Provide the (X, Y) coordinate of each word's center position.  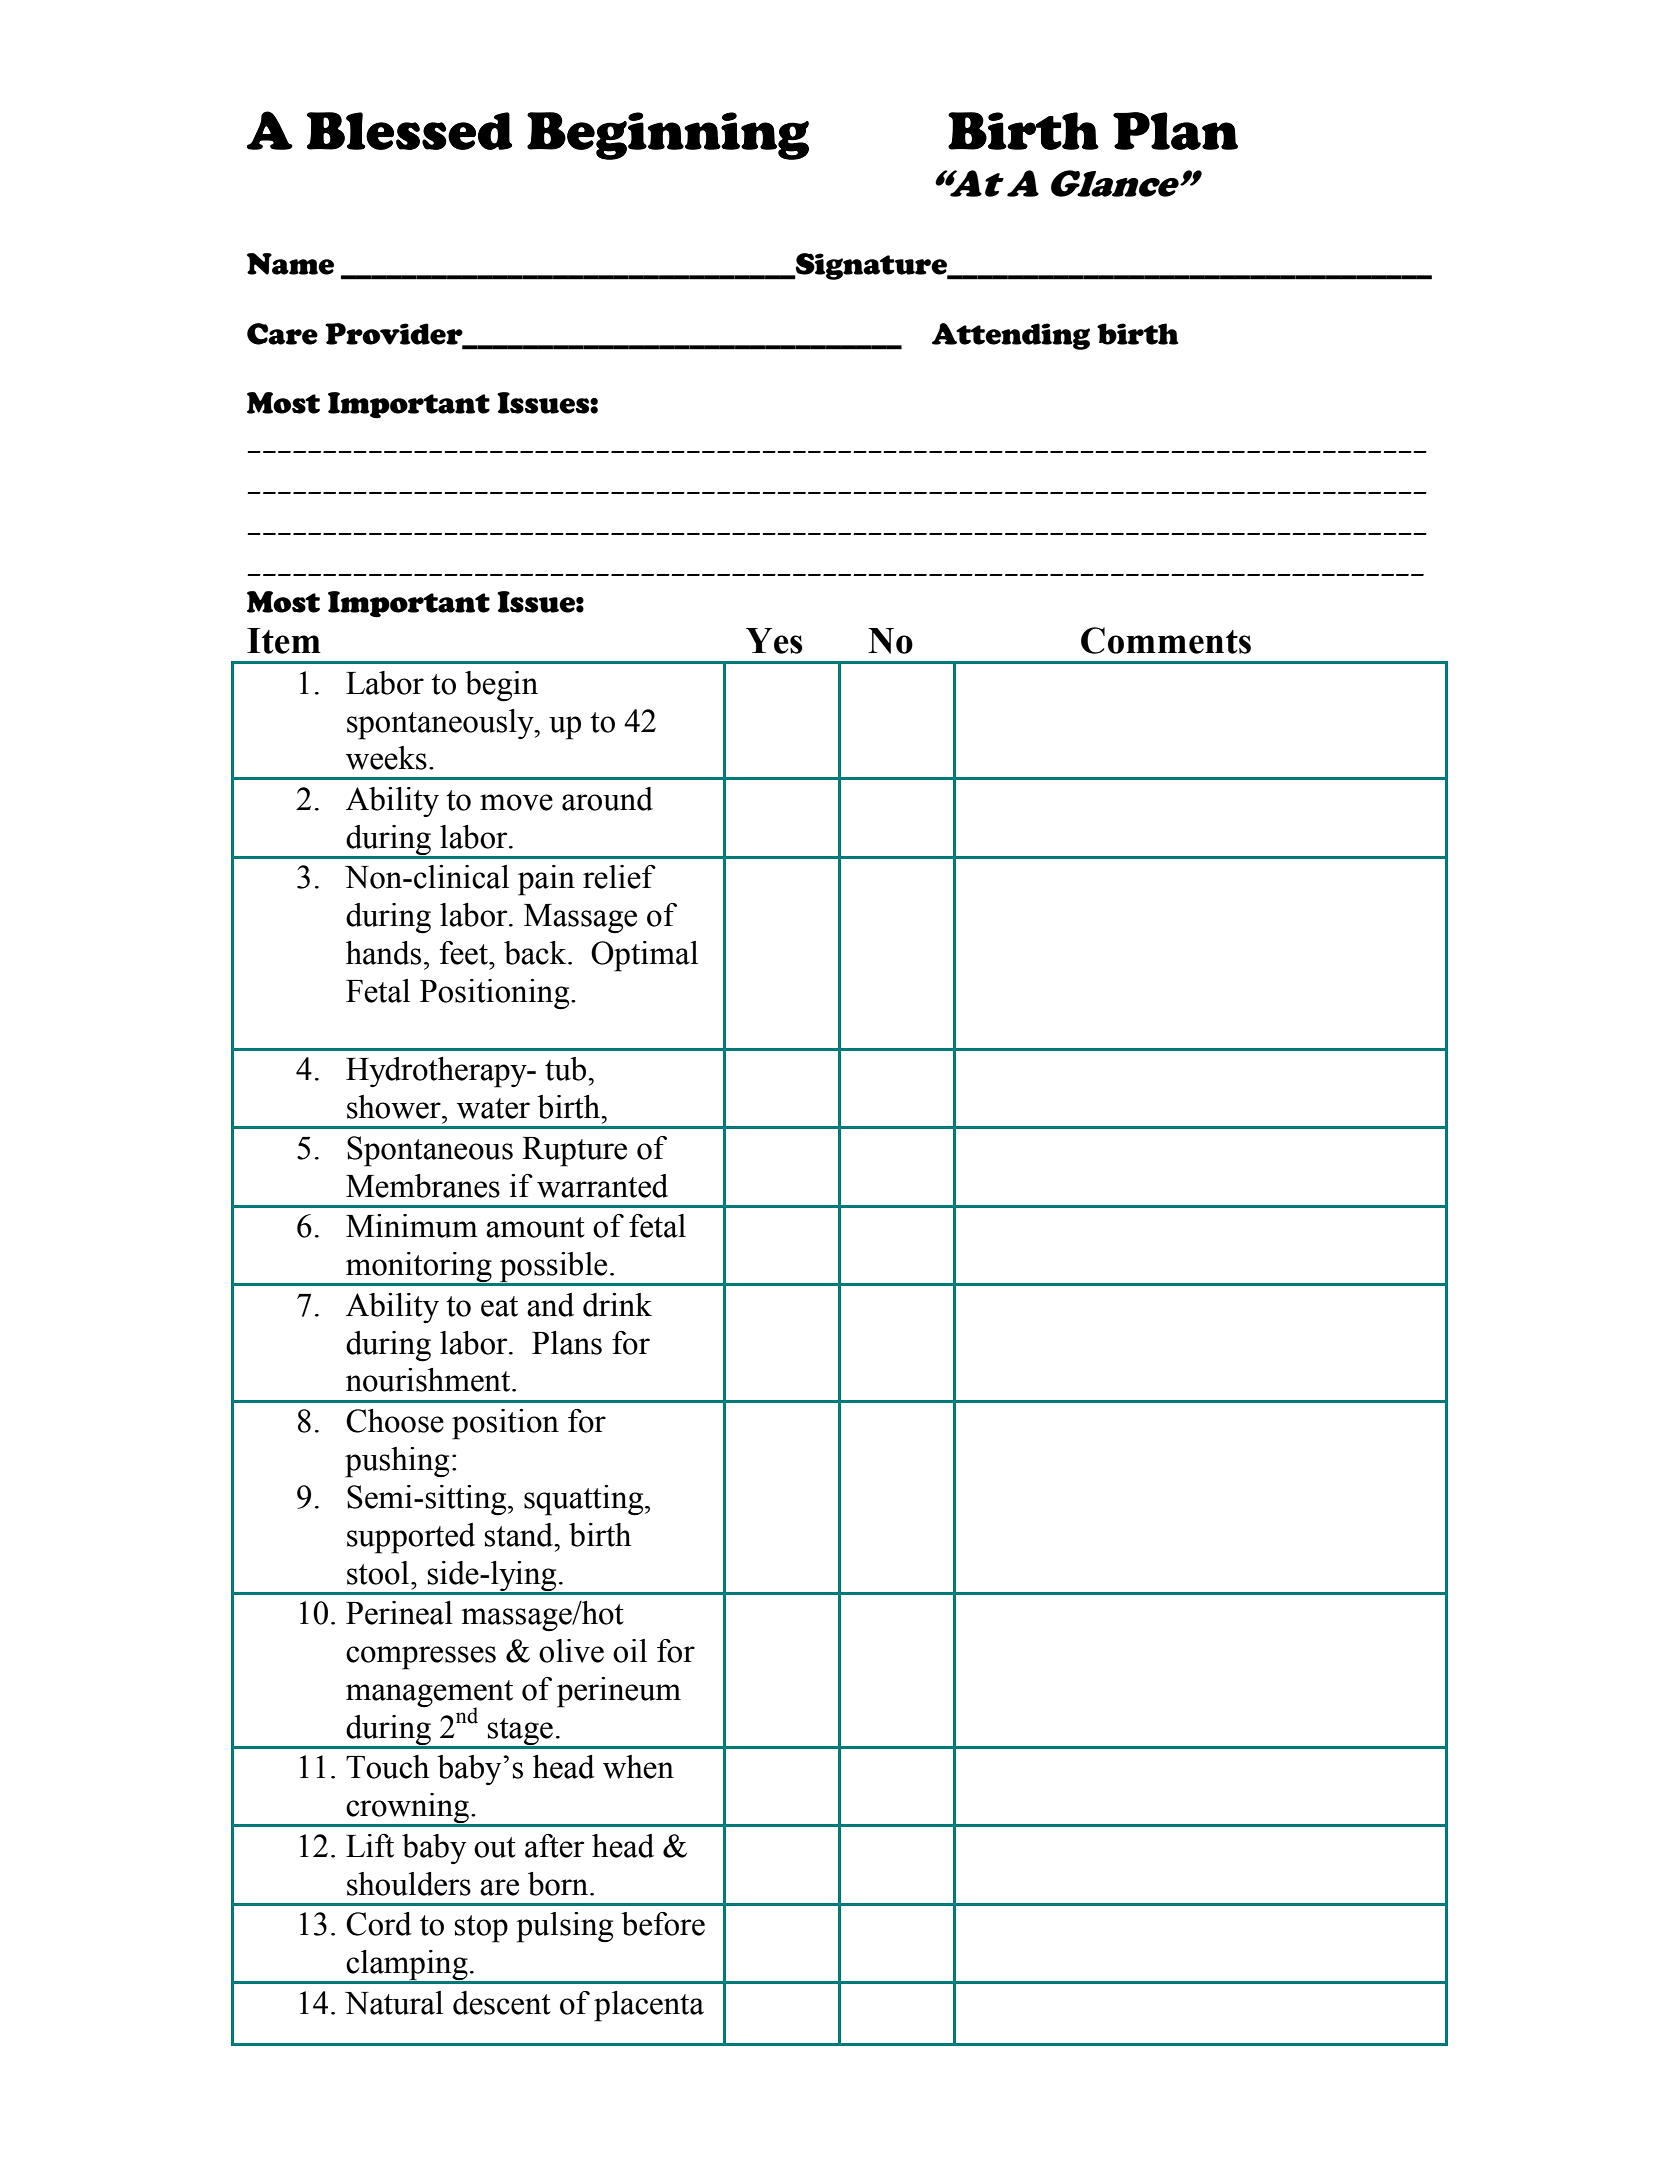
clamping (407, 1966)
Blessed (409, 131)
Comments (1166, 640)
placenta (649, 2006)
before (663, 1924)
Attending (1011, 336)
